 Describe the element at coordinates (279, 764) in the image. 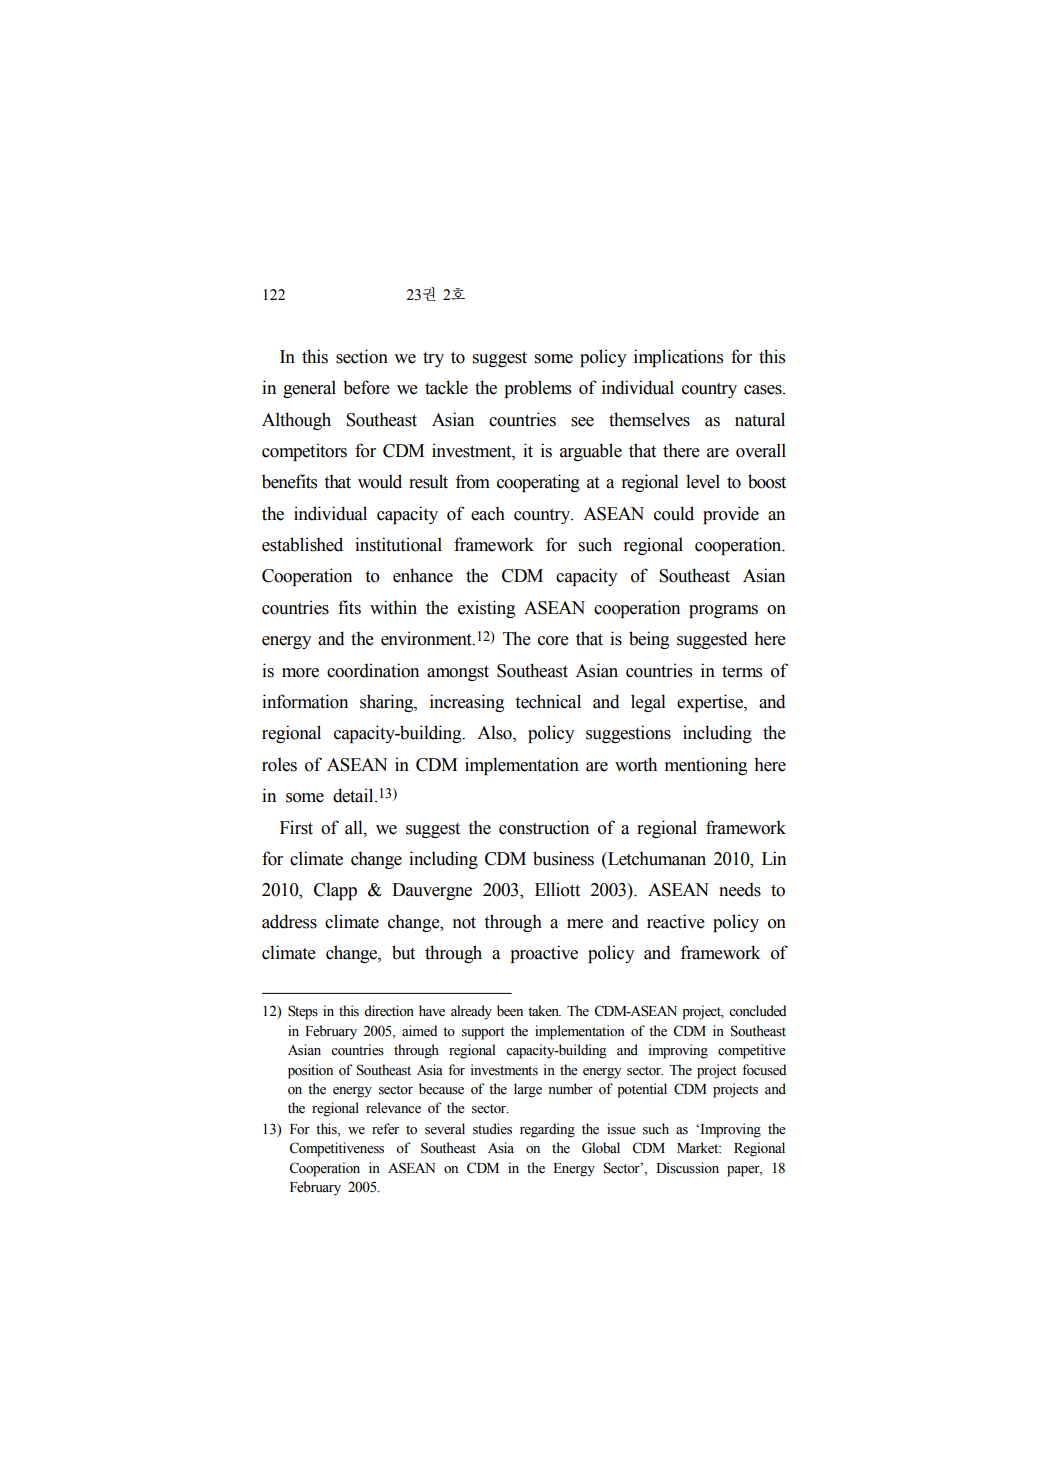

I see `roles` at that location.
